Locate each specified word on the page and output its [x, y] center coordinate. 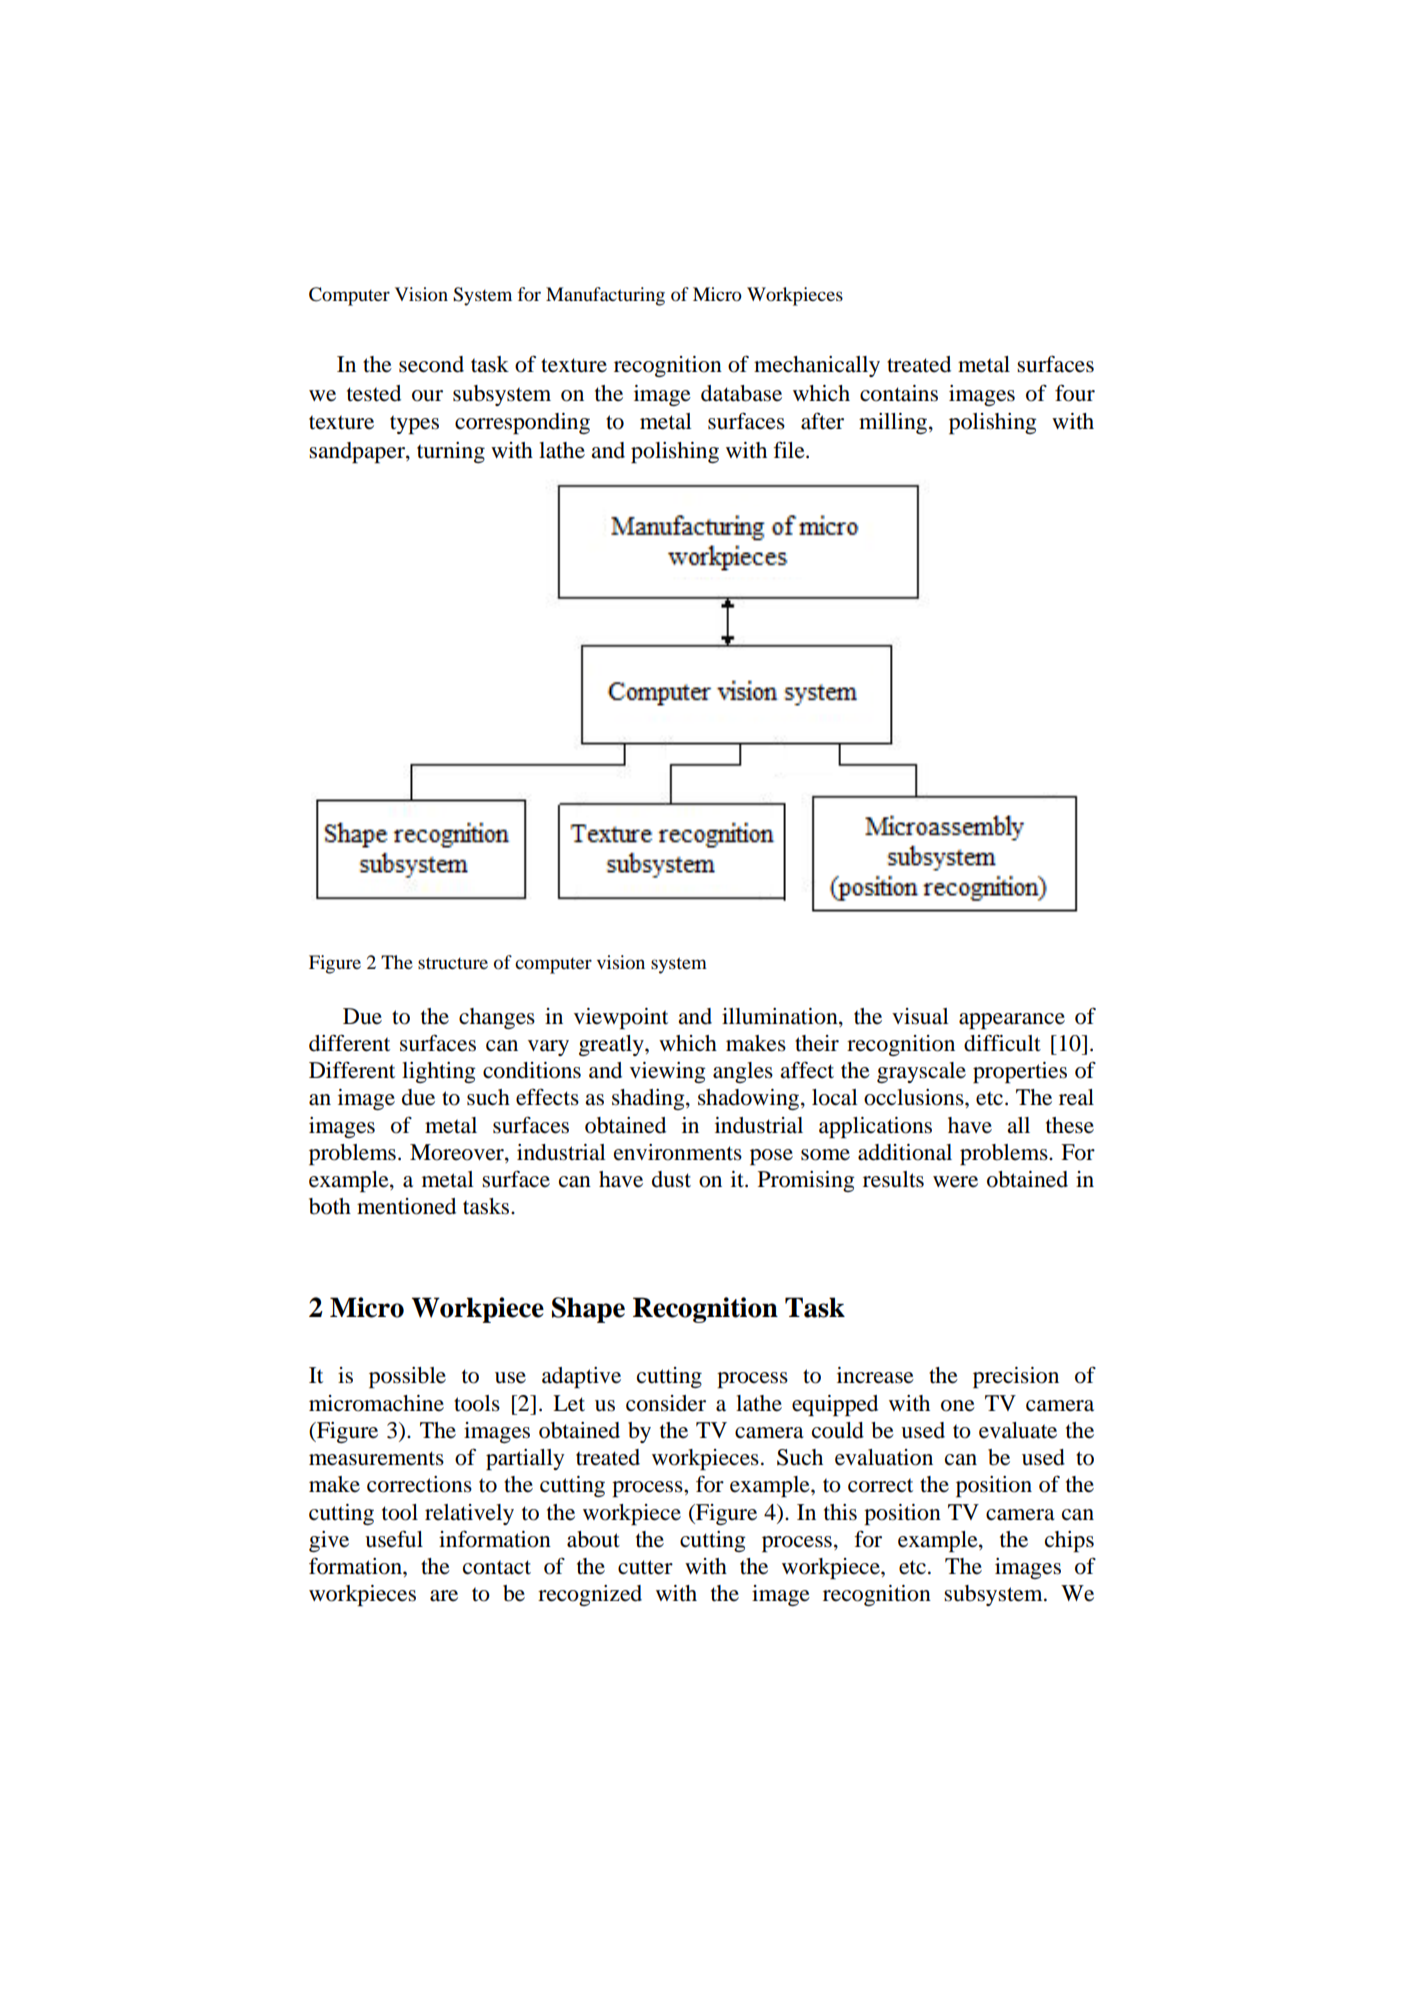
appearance [1012, 1021]
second [431, 364]
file [790, 450]
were [955, 1182]
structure [453, 963]
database [741, 393]
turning [451, 452]
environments [678, 1152]
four [1075, 393]
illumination [781, 1016]
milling [894, 423]
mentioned [406, 1206]
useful [394, 1539]
